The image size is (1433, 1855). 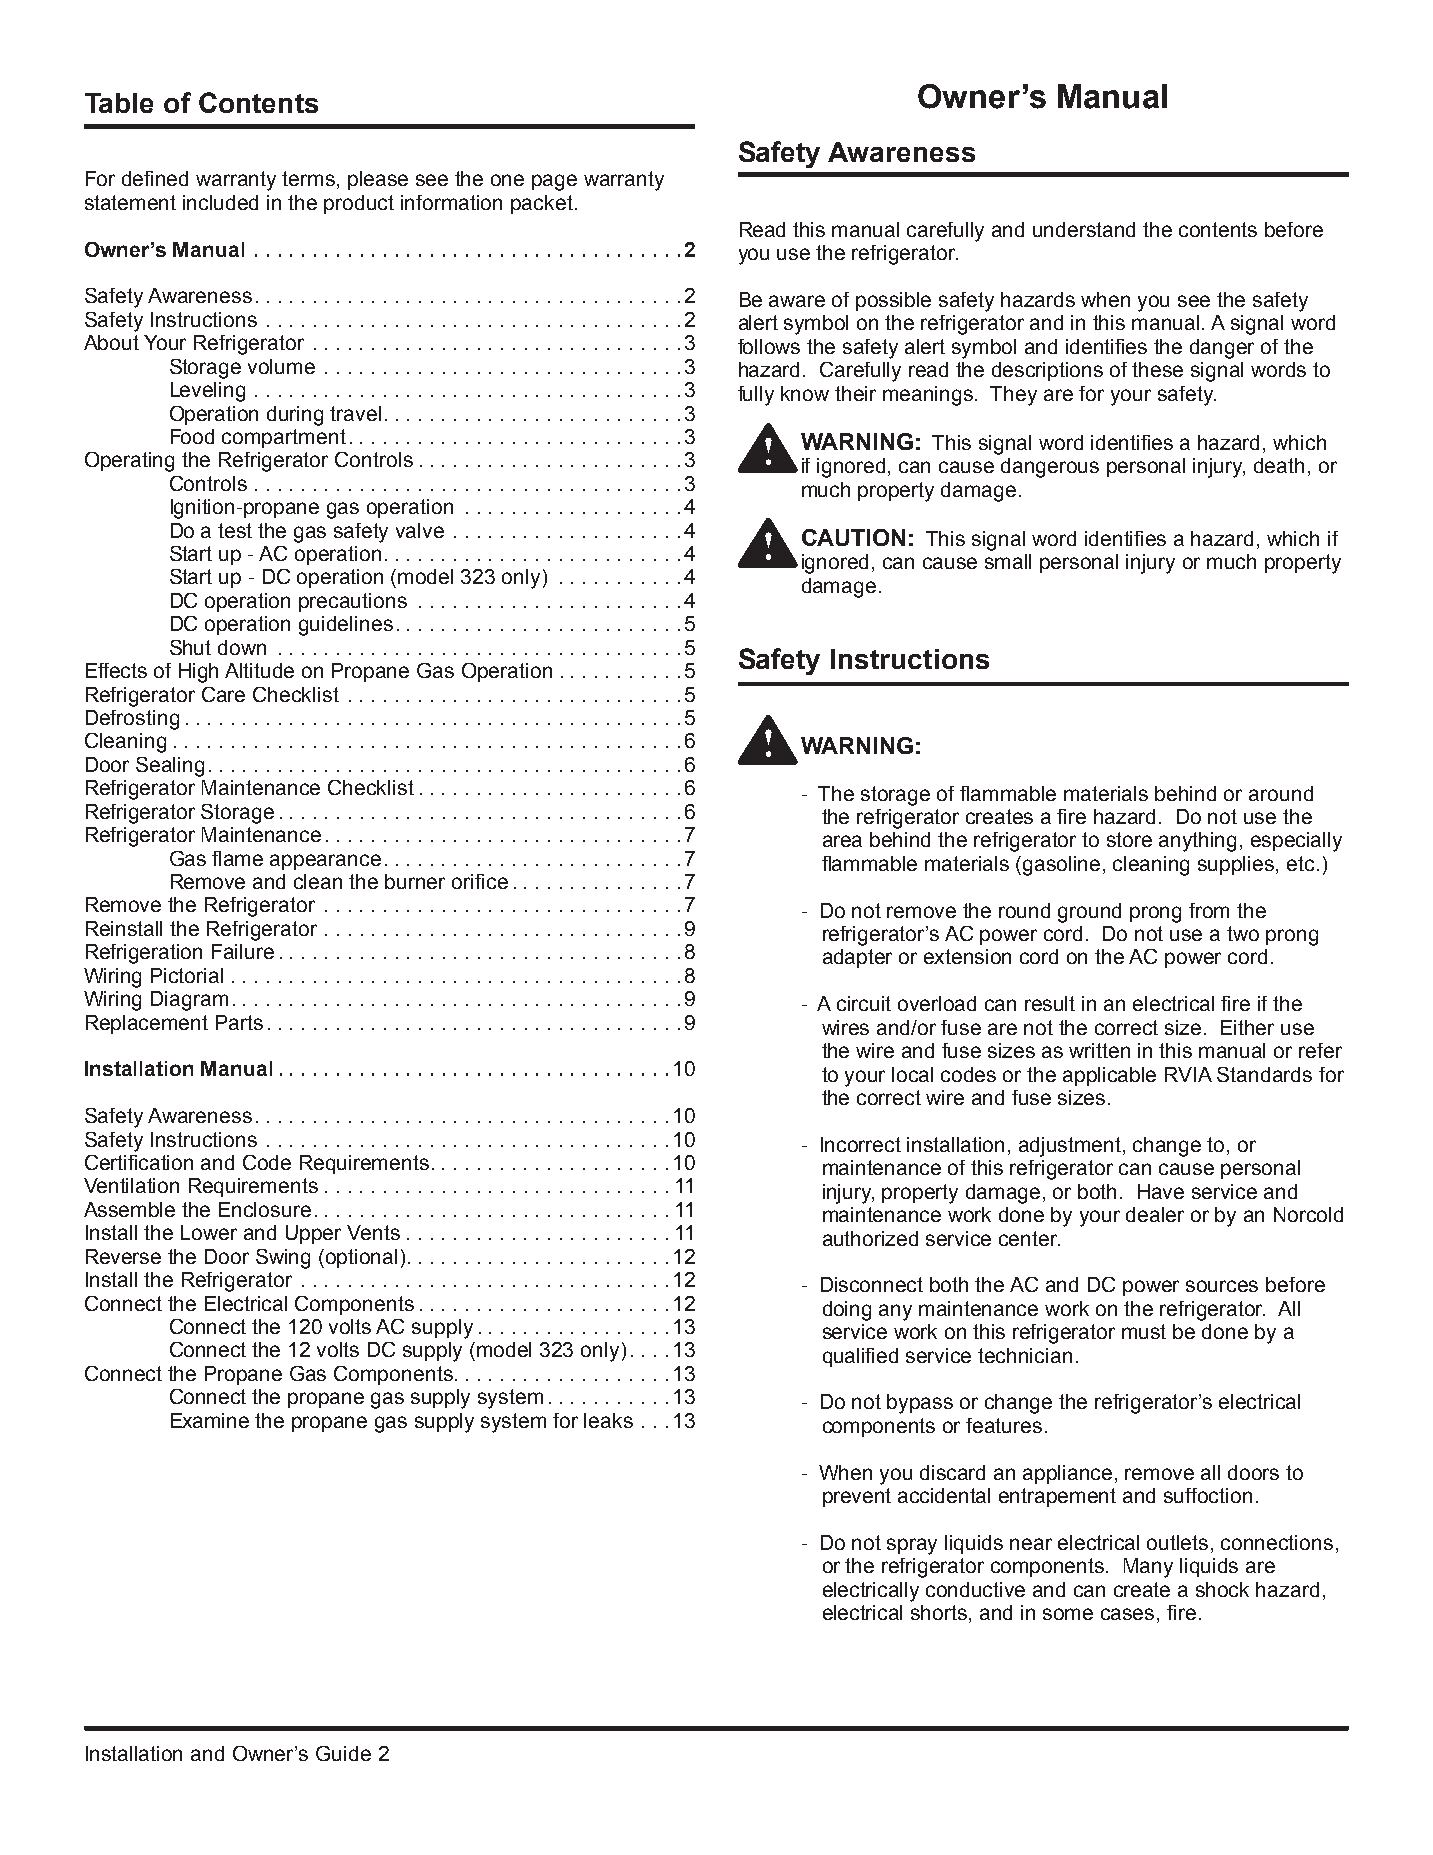 What do you see at coordinates (259, 670) in the screenshot?
I see `Altitude` at bounding box center [259, 670].
